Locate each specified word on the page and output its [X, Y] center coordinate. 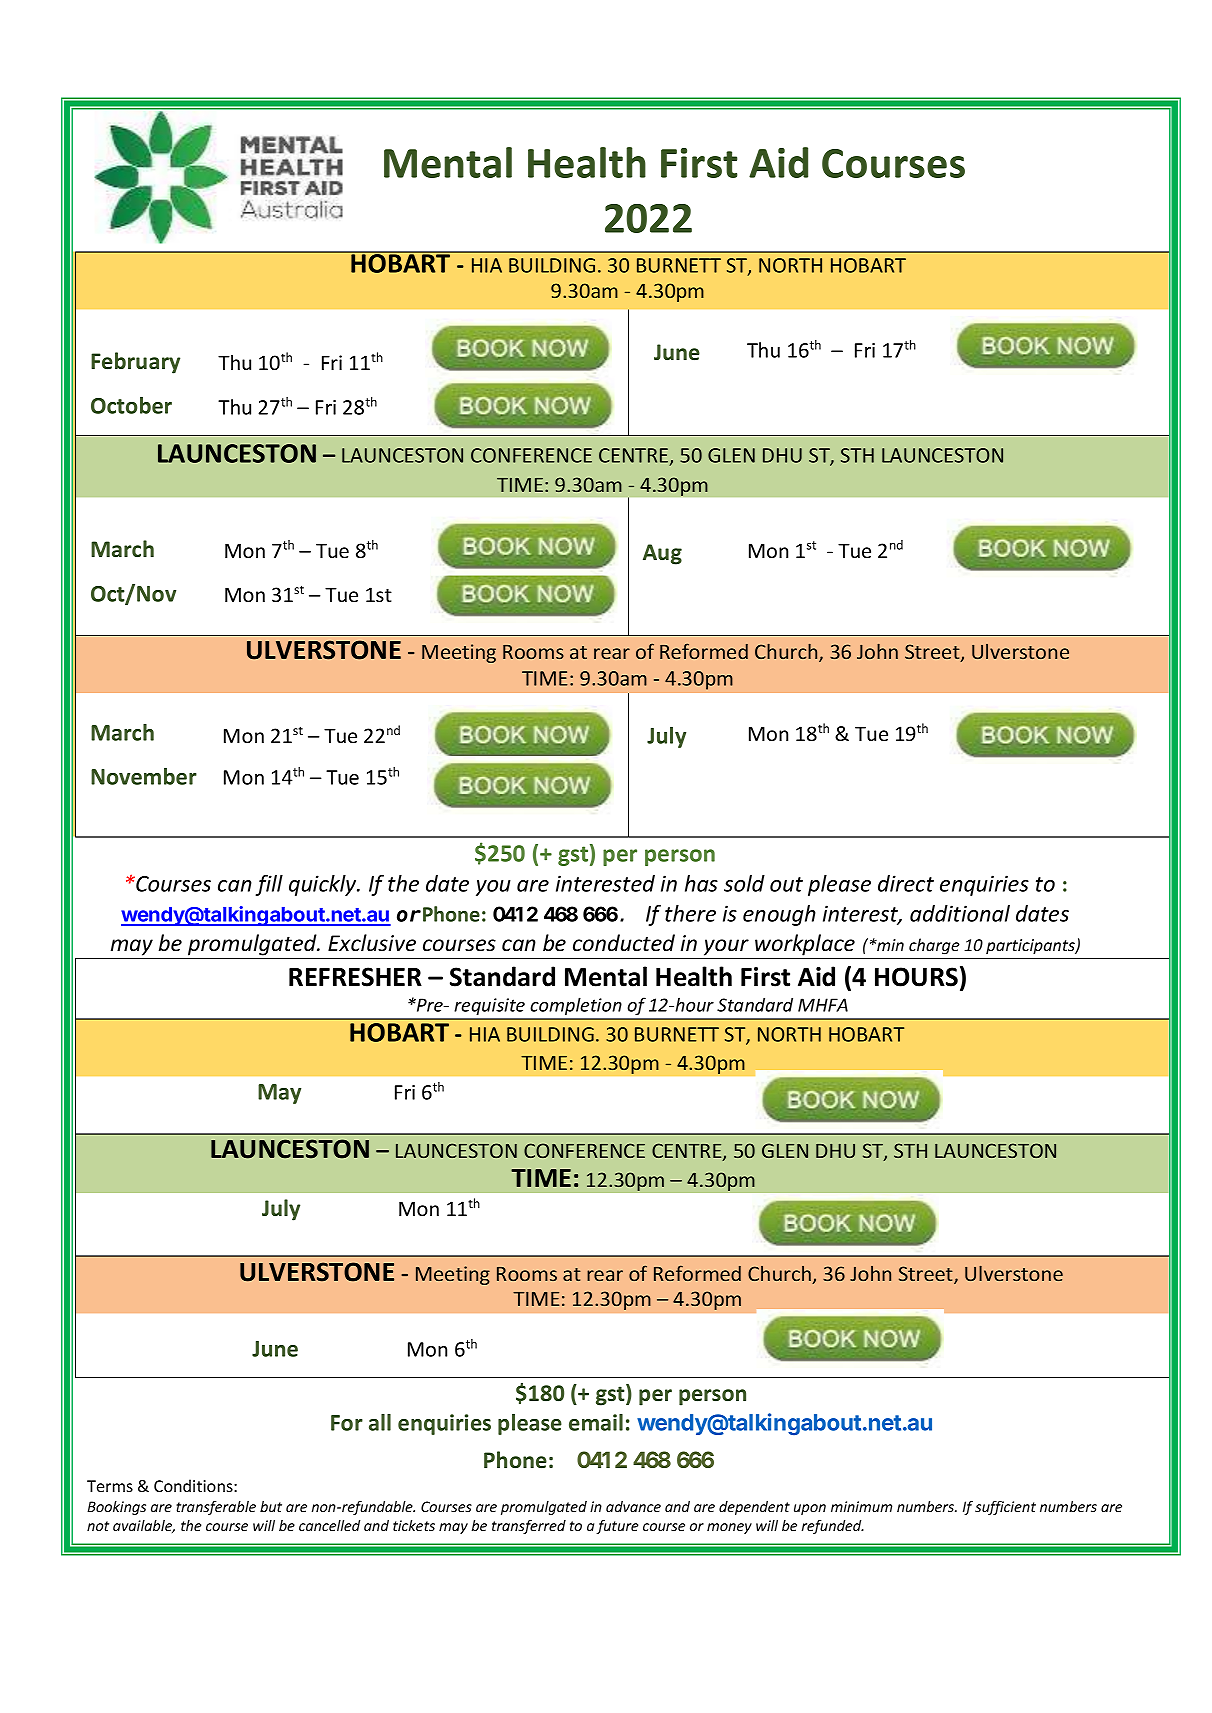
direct [906, 883]
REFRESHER [355, 977]
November [144, 776]
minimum [861, 1506]
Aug [662, 554]
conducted [624, 943]
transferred [529, 1527]
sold [744, 883]
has [701, 883]
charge [934, 946]
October [131, 405]
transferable [216, 1508]
